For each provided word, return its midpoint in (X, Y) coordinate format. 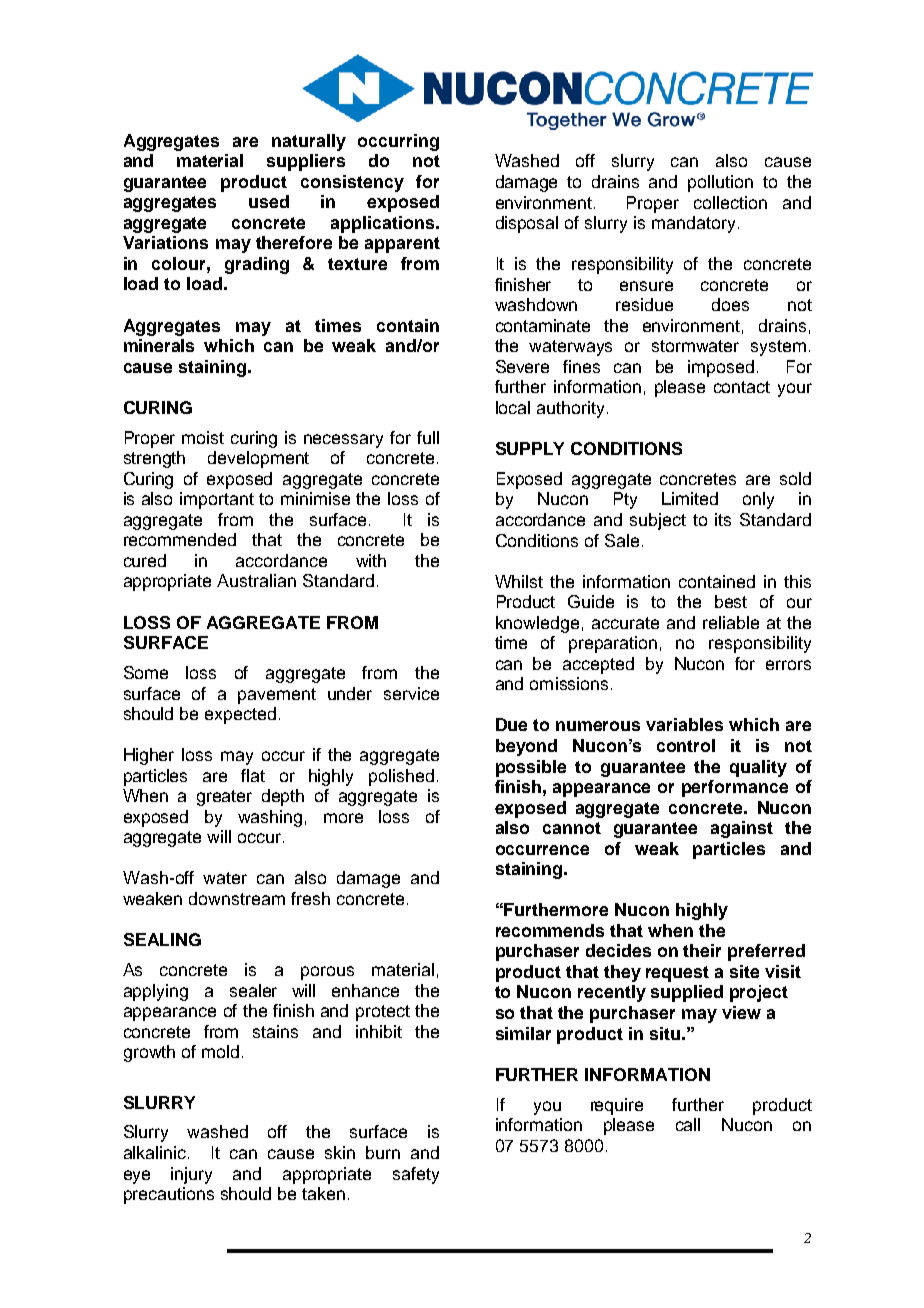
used (269, 201)
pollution (720, 183)
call (688, 1124)
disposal (527, 224)
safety (416, 1175)
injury (191, 1175)
